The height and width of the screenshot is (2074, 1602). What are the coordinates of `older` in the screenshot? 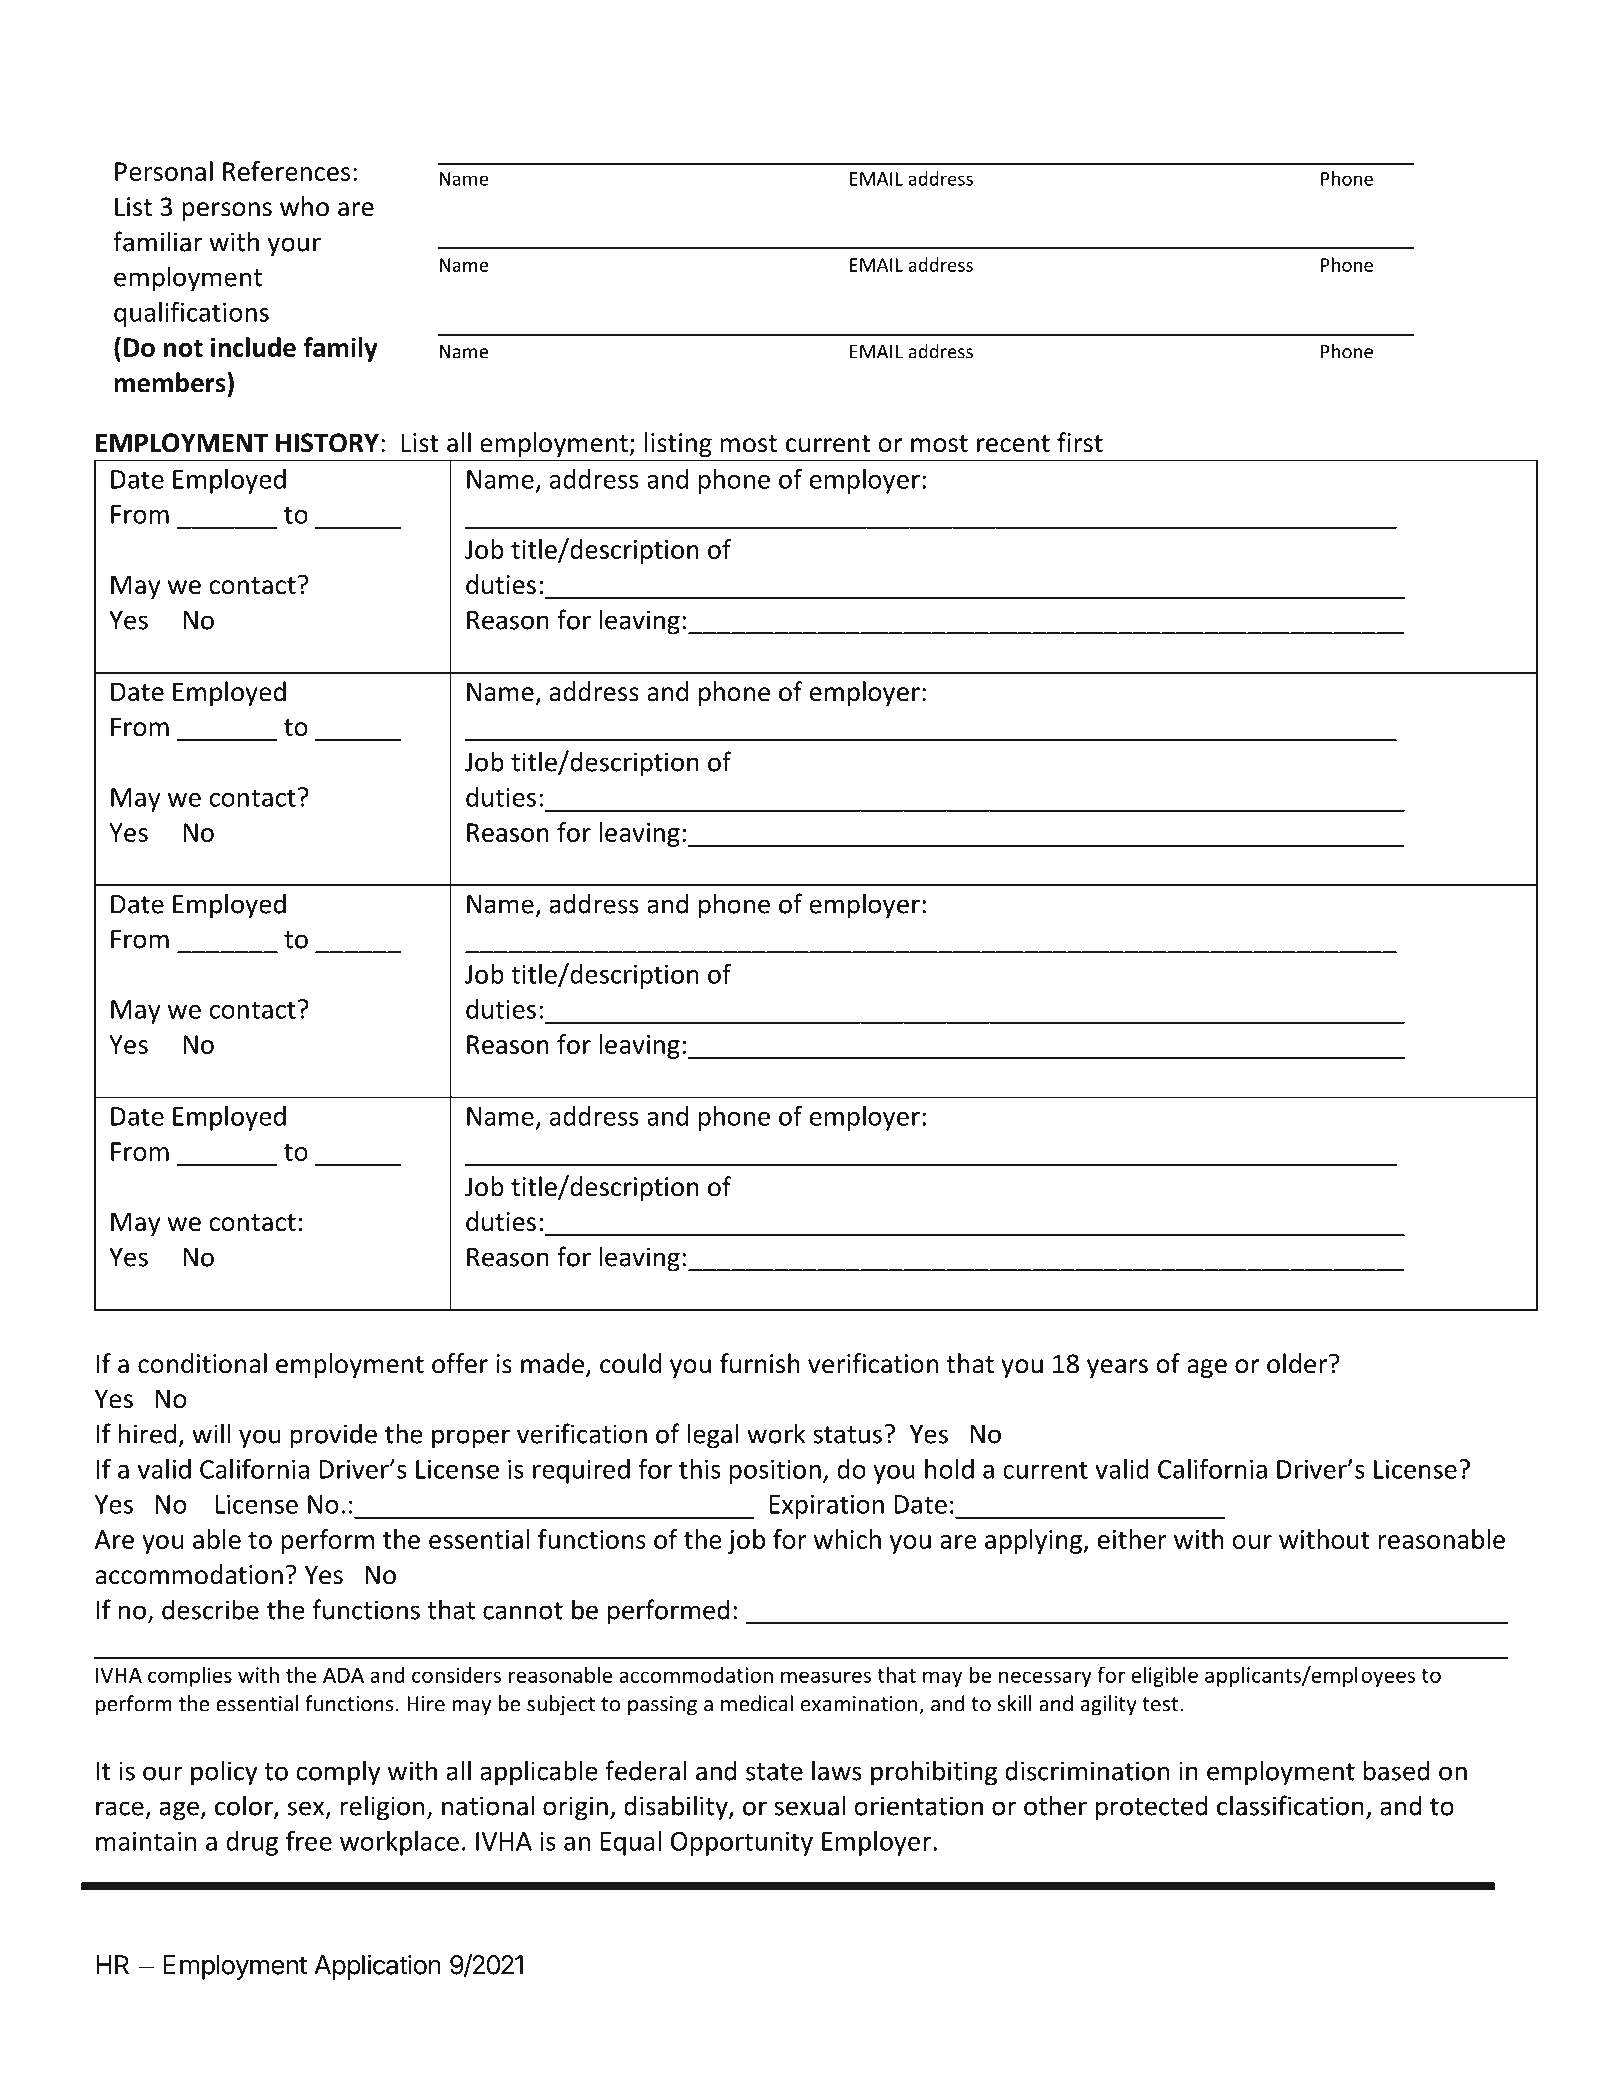 It's located at (1297, 1363).
